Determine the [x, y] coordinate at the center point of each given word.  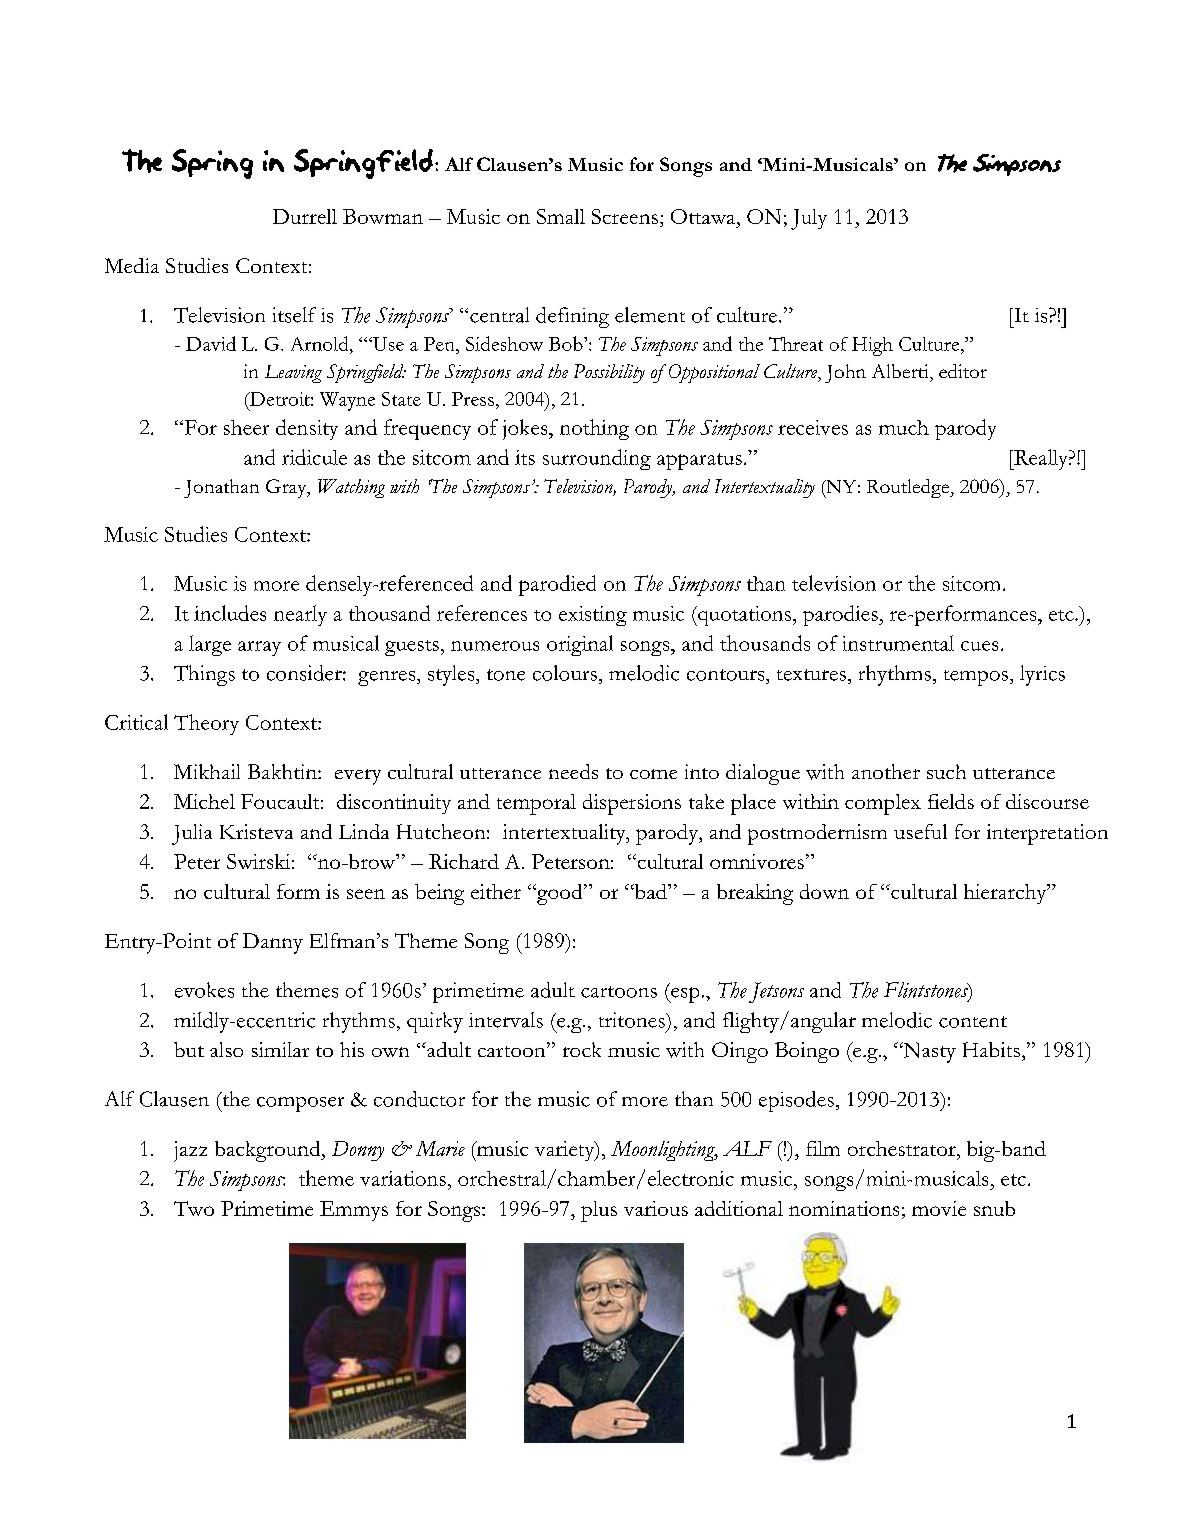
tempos [976, 678]
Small [561, 216]
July [809, 219]
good [560, 894]
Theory [206, 724]
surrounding [597, 459]
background [269, 1151]
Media [132, 265]
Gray [287, 488]
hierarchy [1006, 894]
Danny [273, 943]
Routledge [909, 488]
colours [565, 673]
